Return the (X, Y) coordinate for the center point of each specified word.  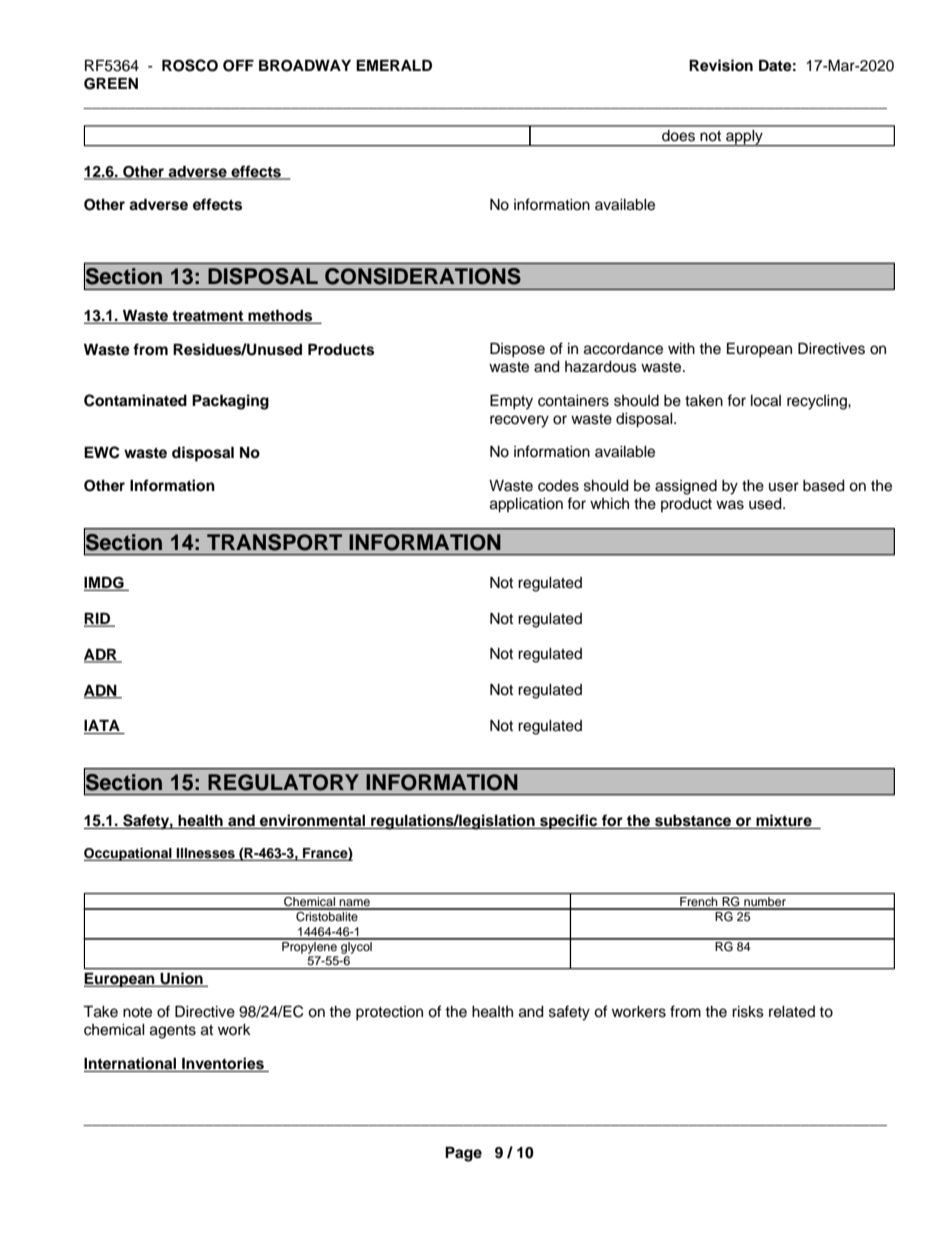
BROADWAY (305, 65)
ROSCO (190, 65)
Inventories (223, 1064)
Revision (721, 65)
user (784, 487)
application (526, 505)
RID (98, 619)
